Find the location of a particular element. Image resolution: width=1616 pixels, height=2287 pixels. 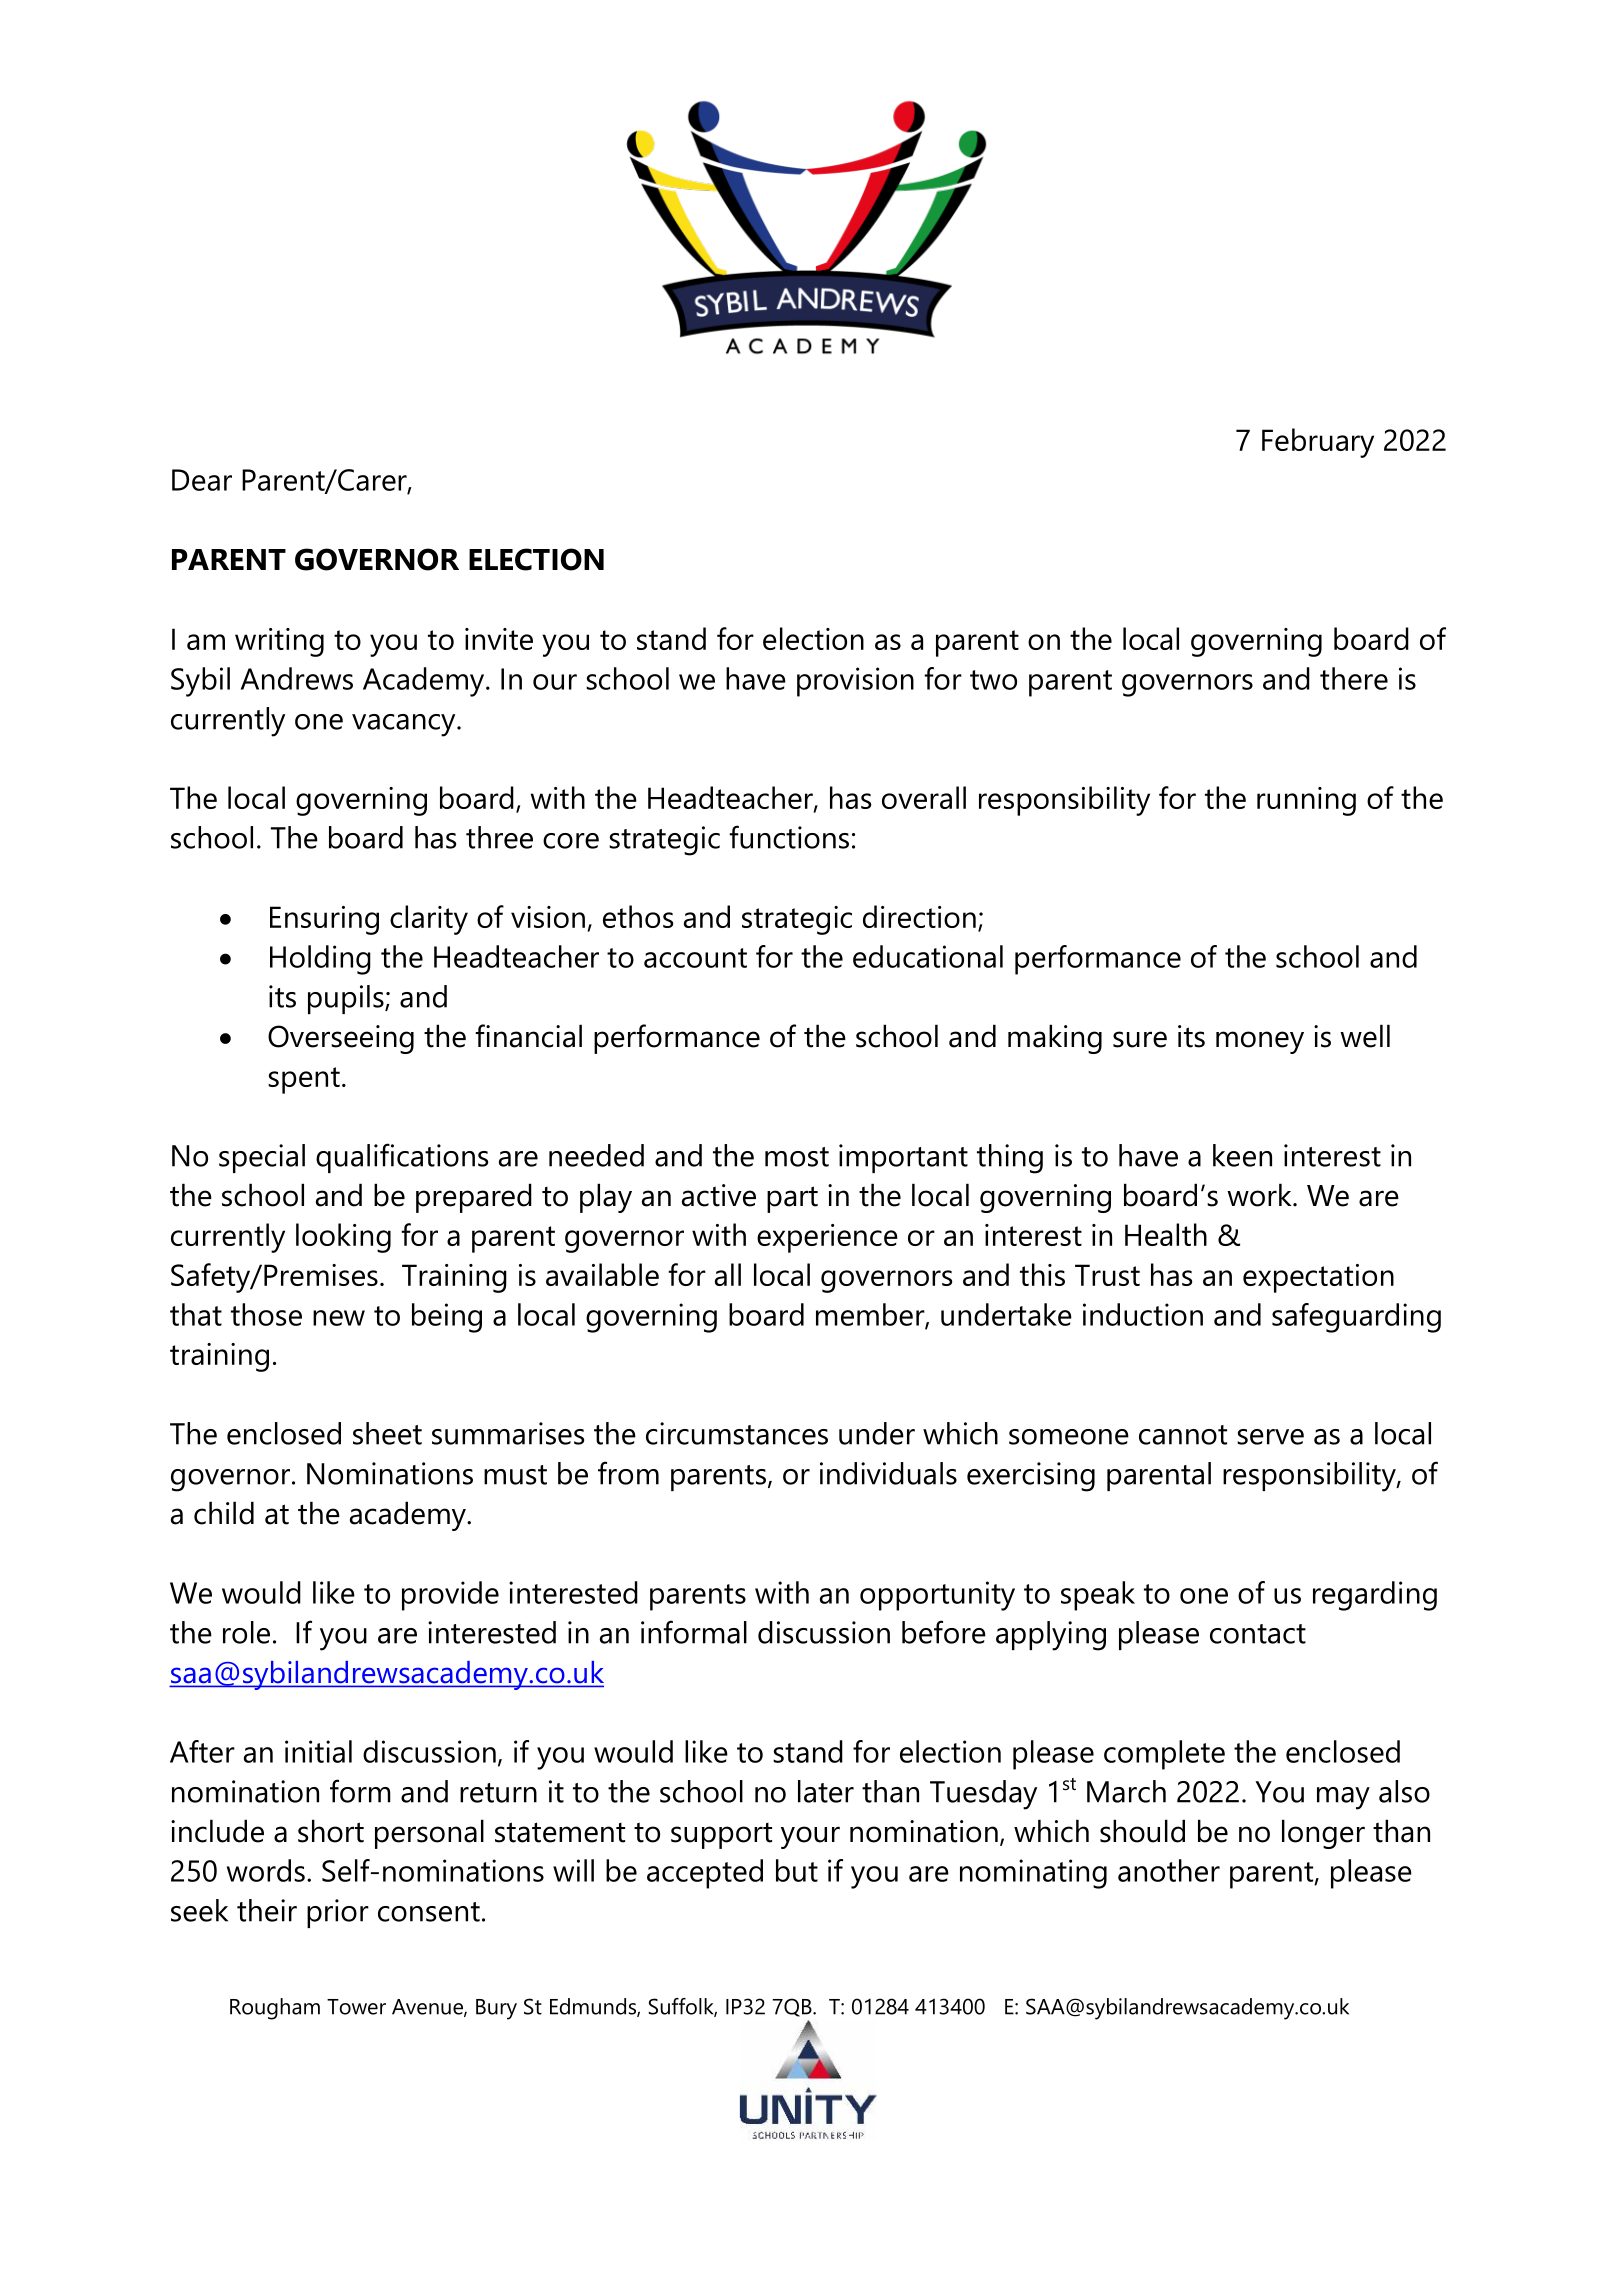

two is located at coordinates (993, 680).
